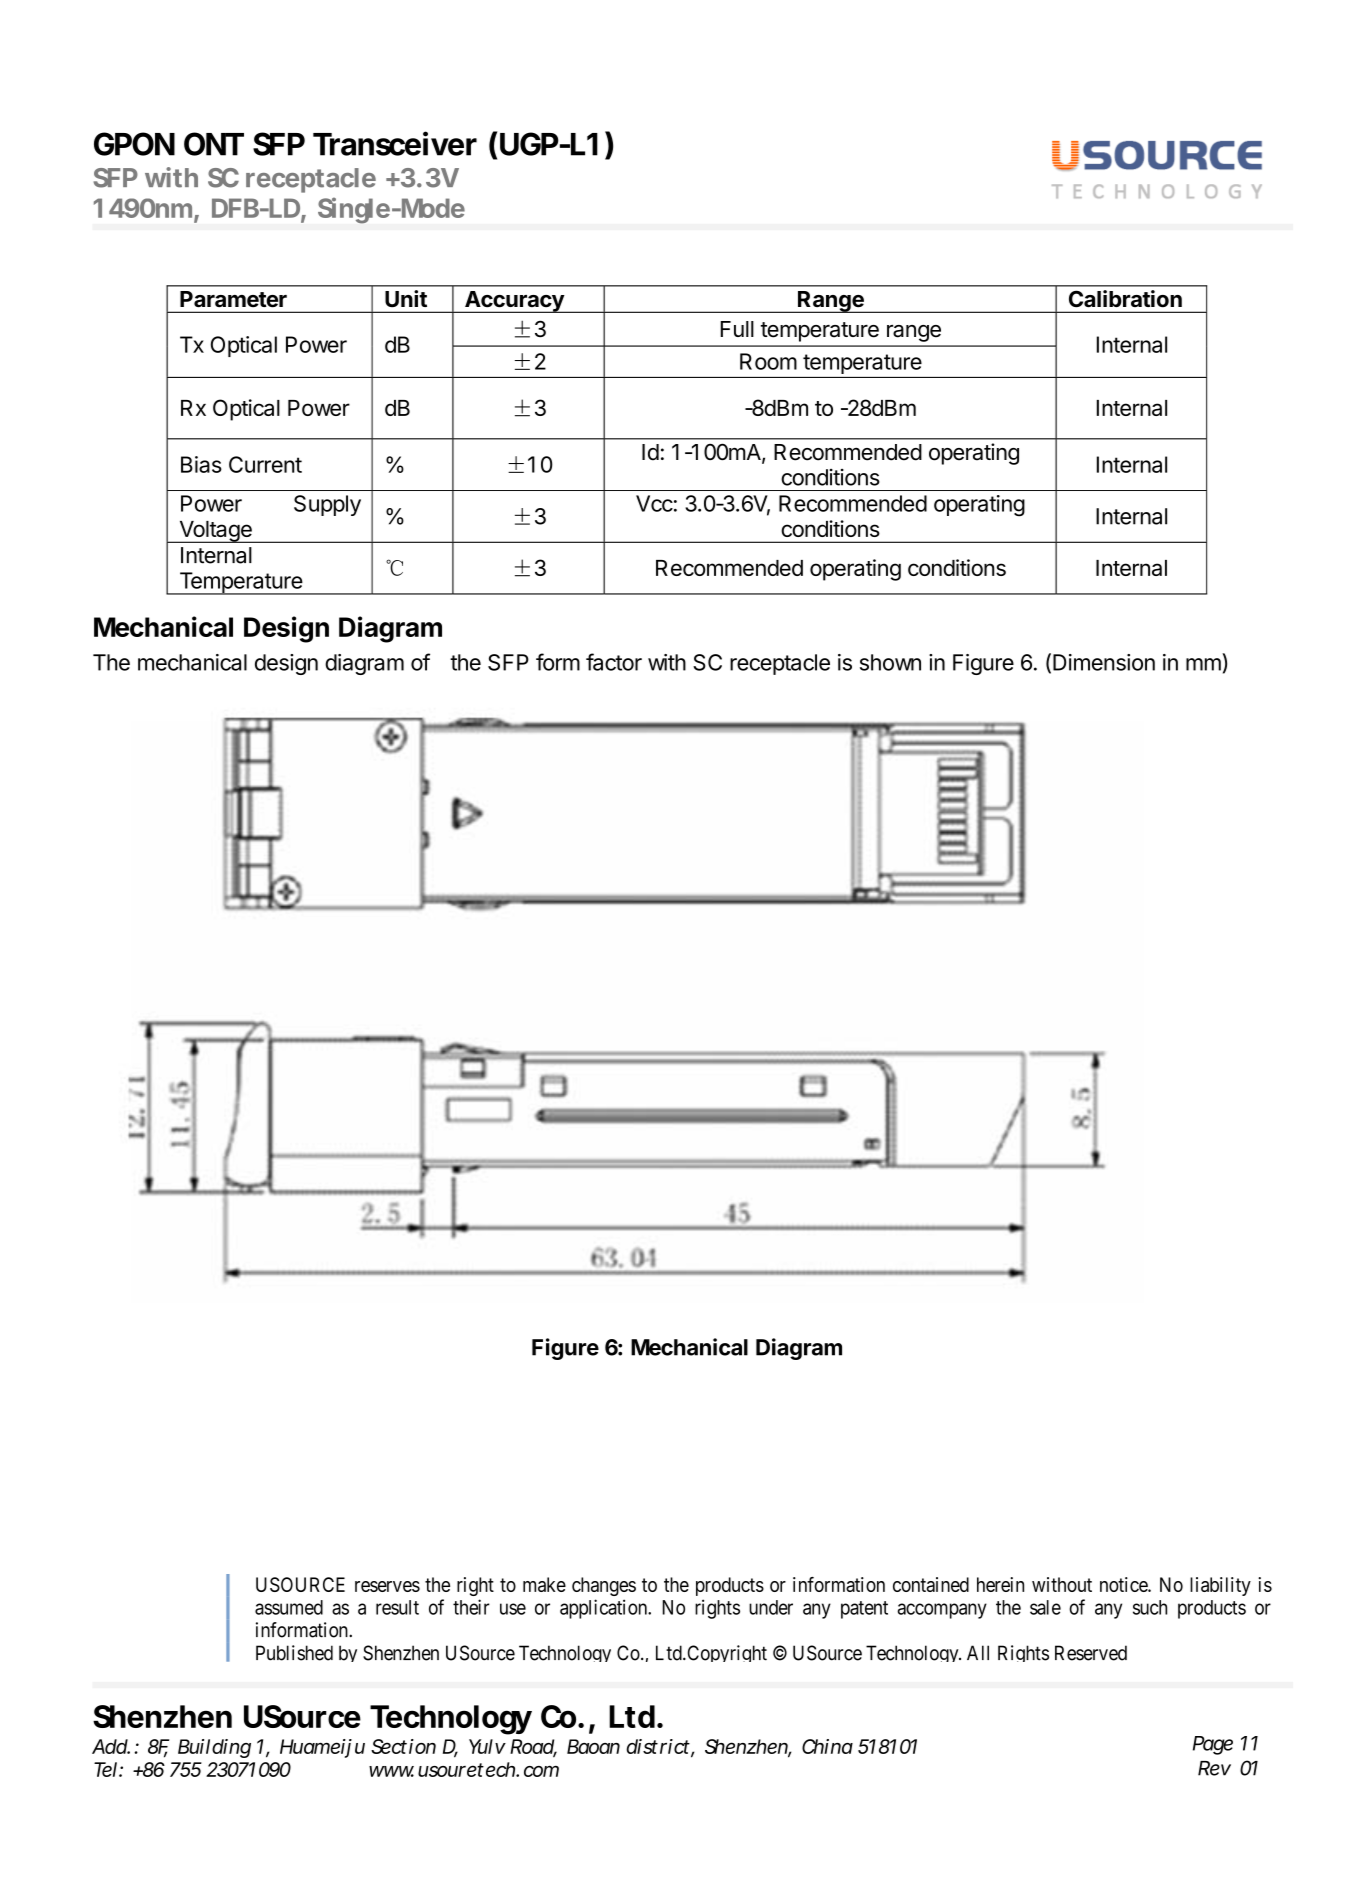 The image size is (1346, 1903). What do you see at coordinates (1091, 1653) in the screenshot?
I see `Reserved` at bounding box center [1091, 1653].
